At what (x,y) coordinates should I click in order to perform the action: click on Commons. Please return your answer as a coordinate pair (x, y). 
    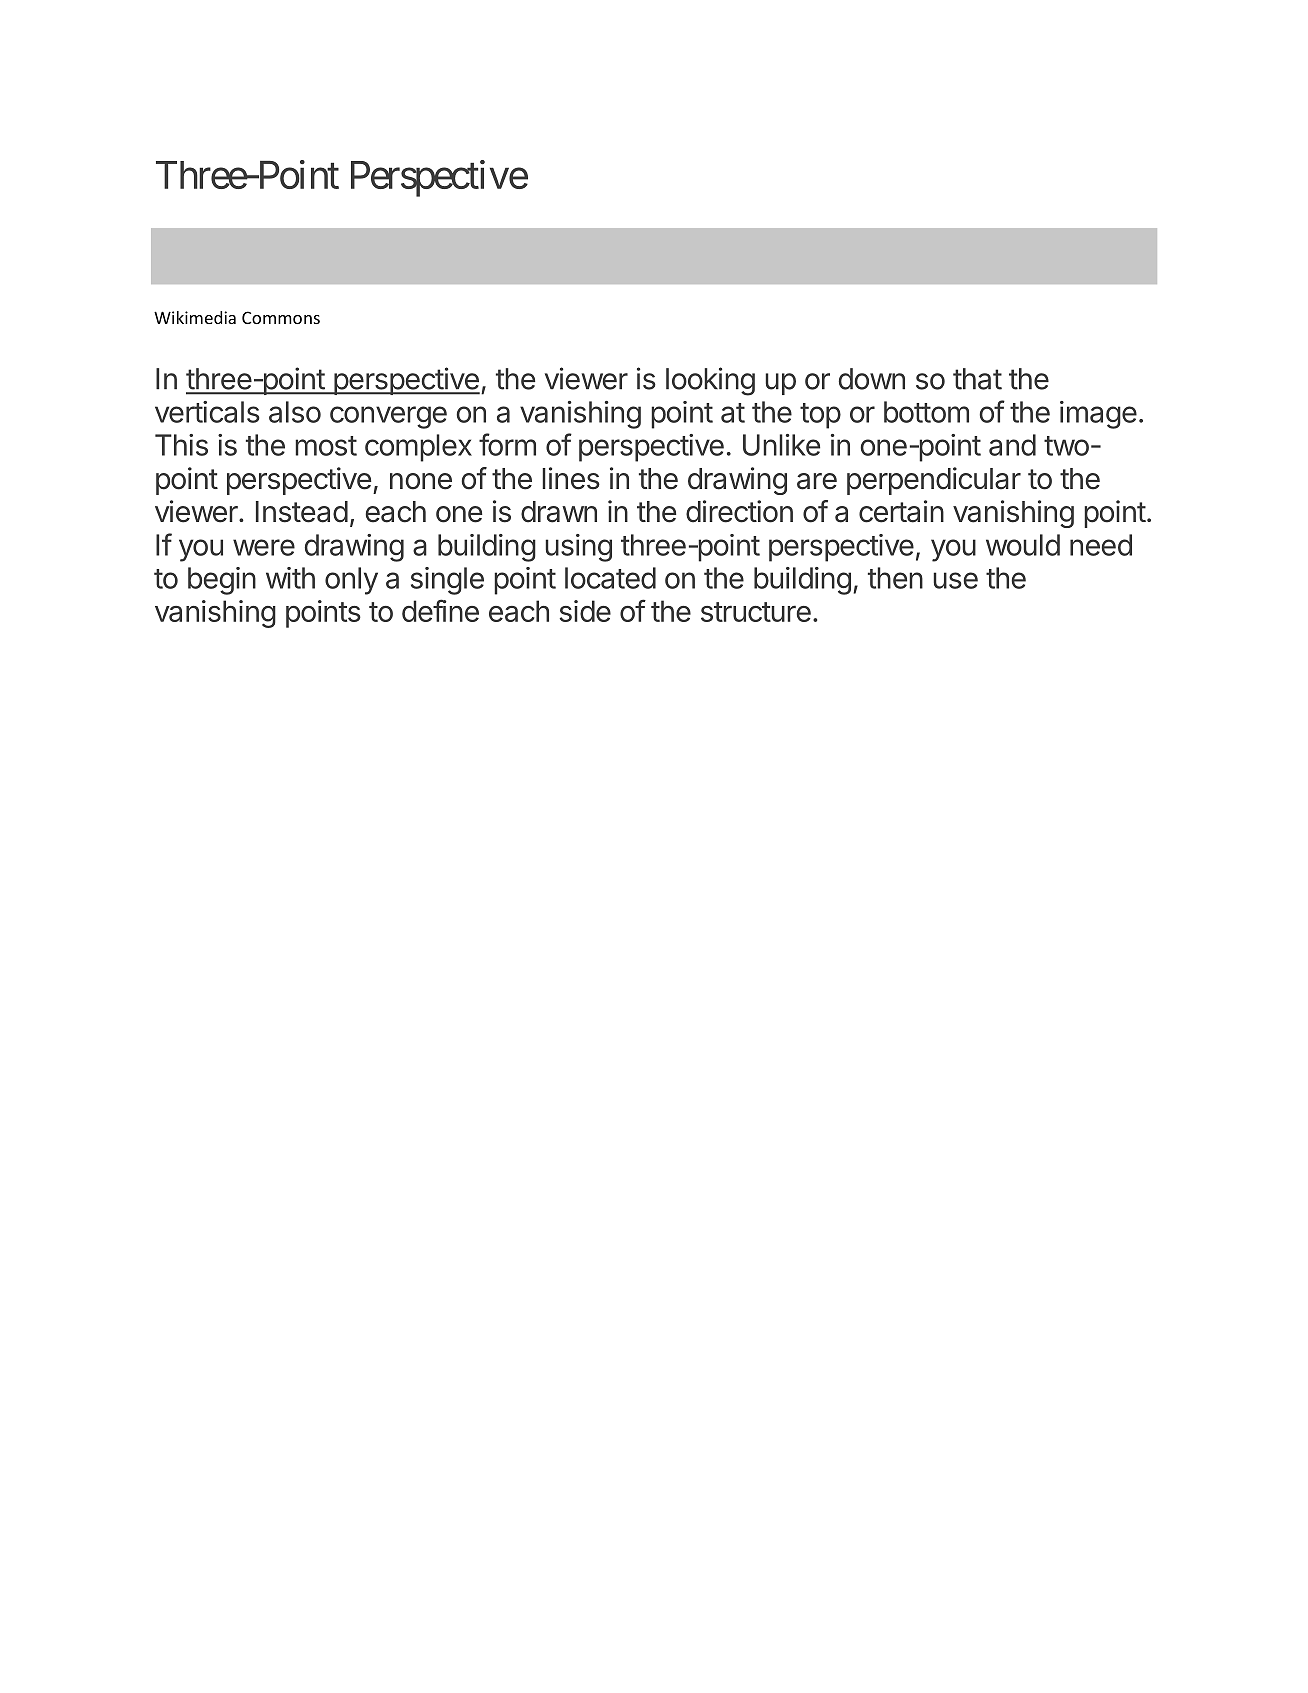
    Looking at the image, I should click on (281, 317).
